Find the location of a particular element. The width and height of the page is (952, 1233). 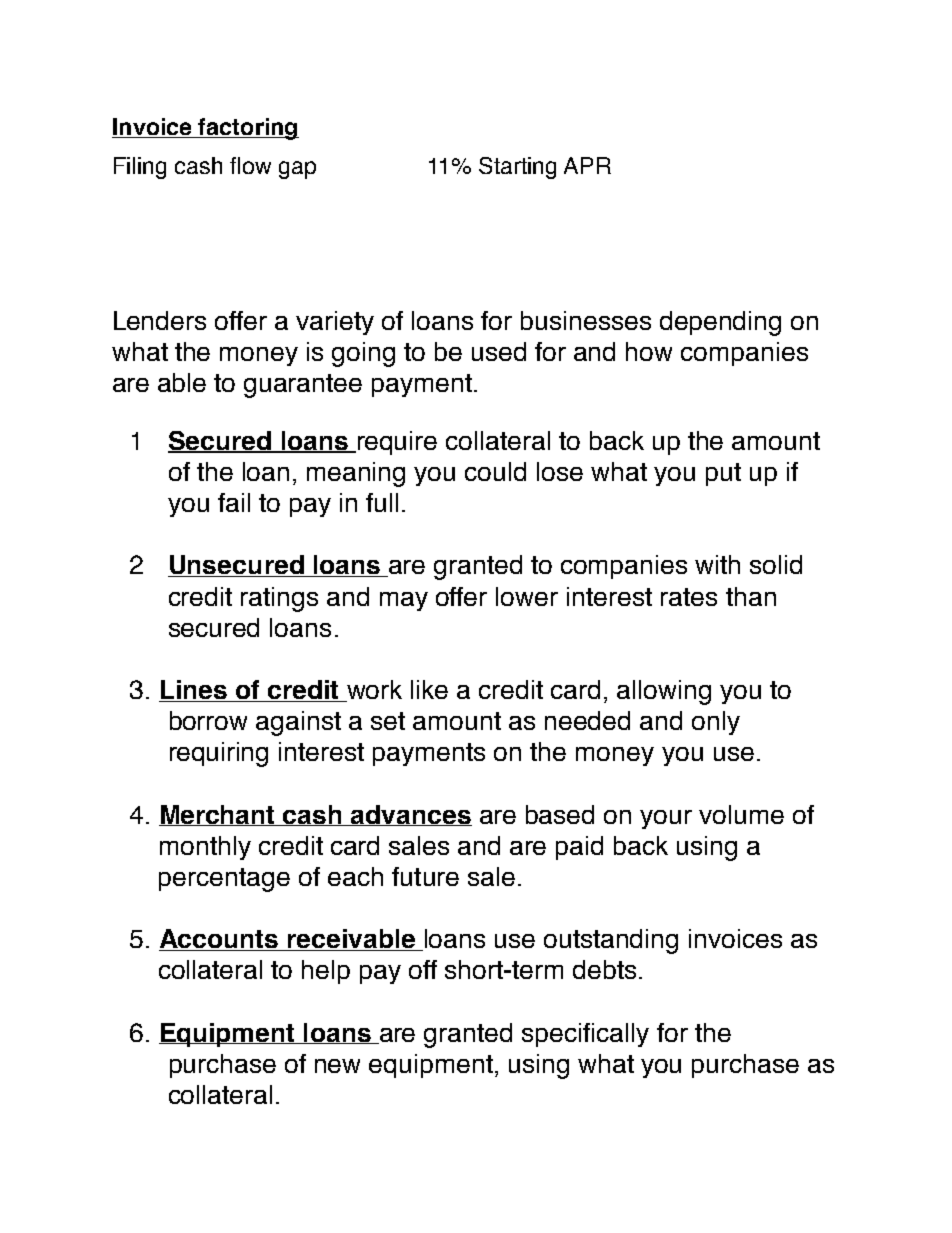

new is located at coordinates (337, 1066).
